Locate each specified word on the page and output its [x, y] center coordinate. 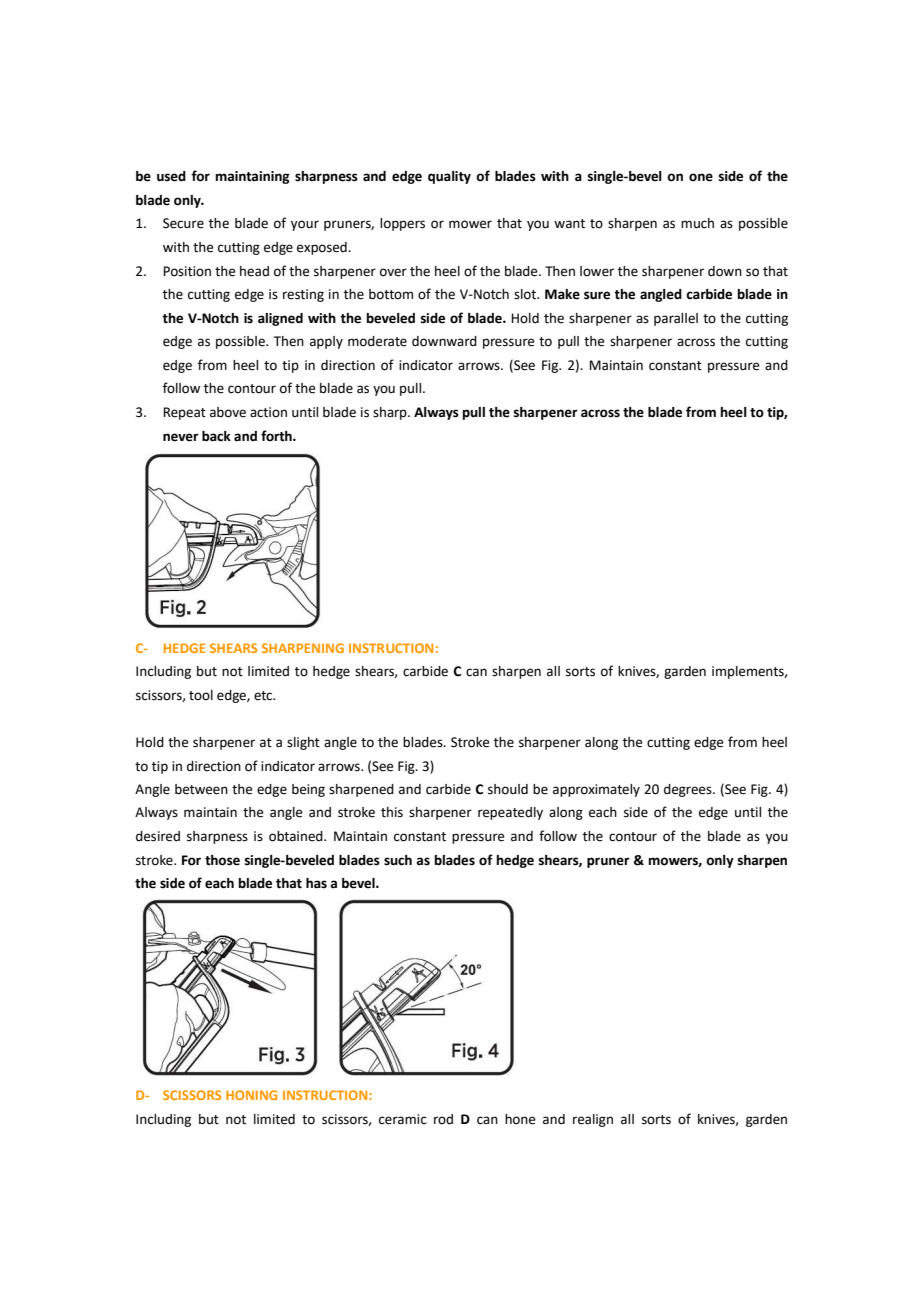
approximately [596, 790]
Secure [183, 223]
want [569, 224]
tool [201, 695]
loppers [402, 224]
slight [303, 743]
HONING [251, 1095]
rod [443, 1119]
